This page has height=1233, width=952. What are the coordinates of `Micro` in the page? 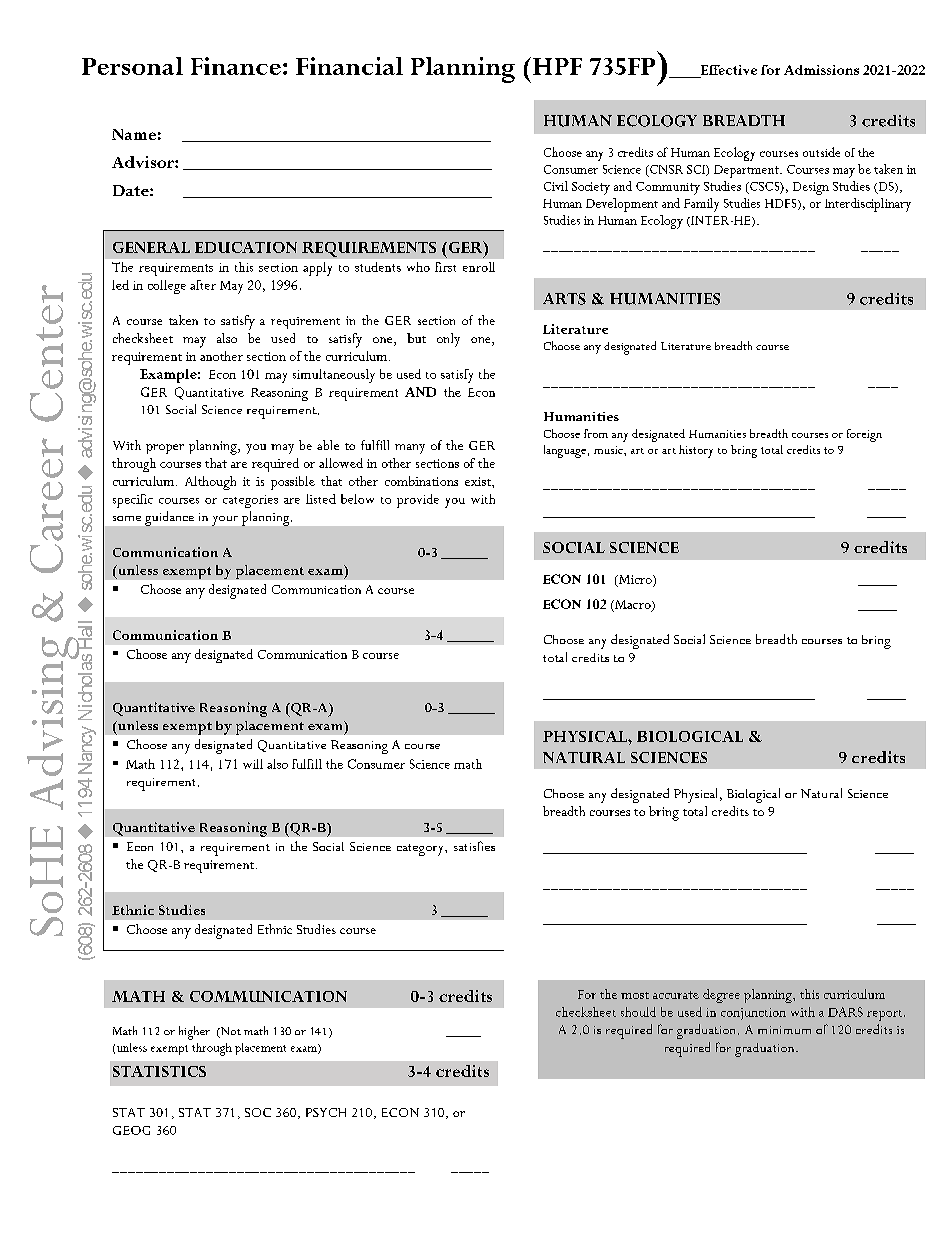 It's located at (635, 580).
